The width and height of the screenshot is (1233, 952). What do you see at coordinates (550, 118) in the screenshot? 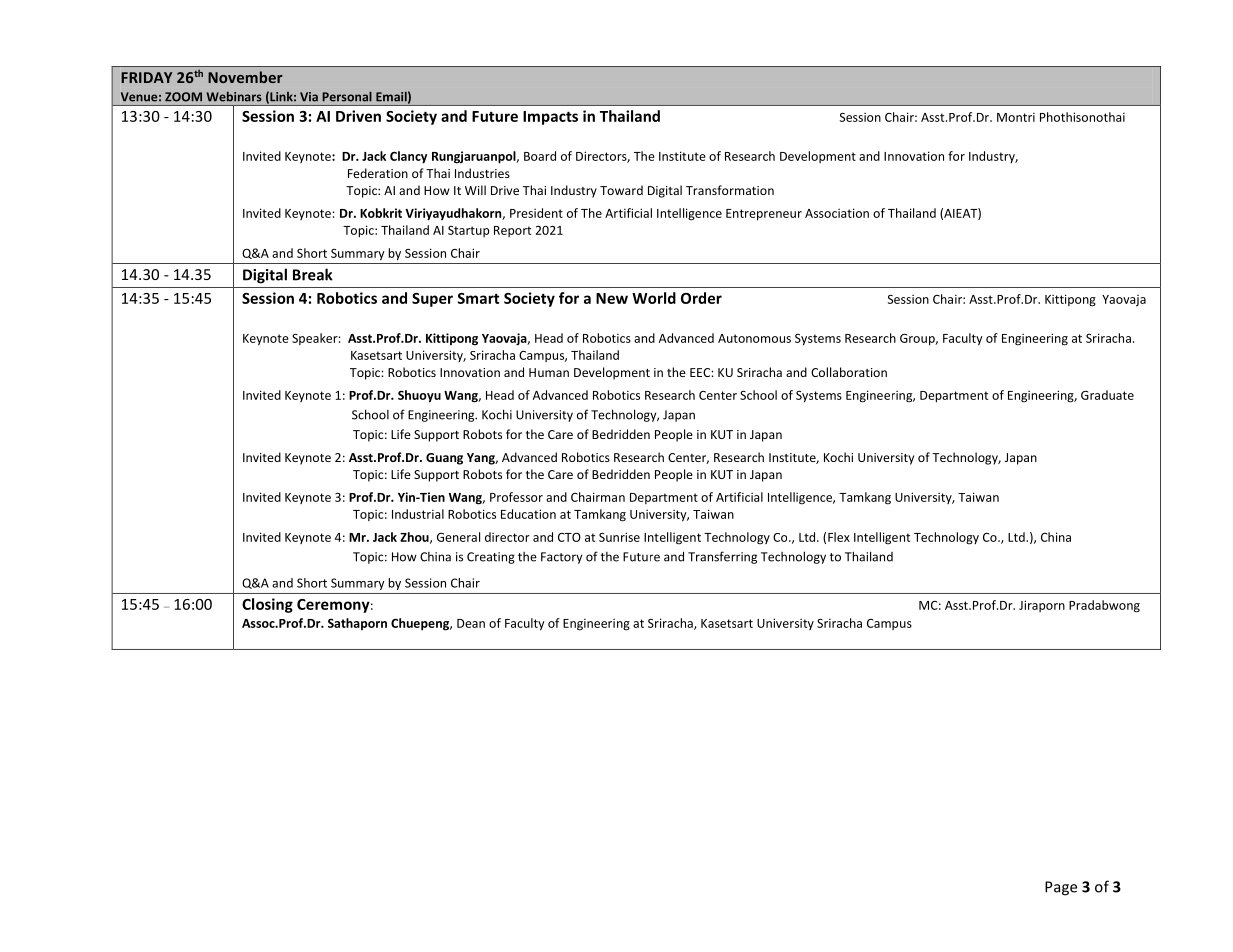
I see `Impacts` at bounding box center [550, 118].
